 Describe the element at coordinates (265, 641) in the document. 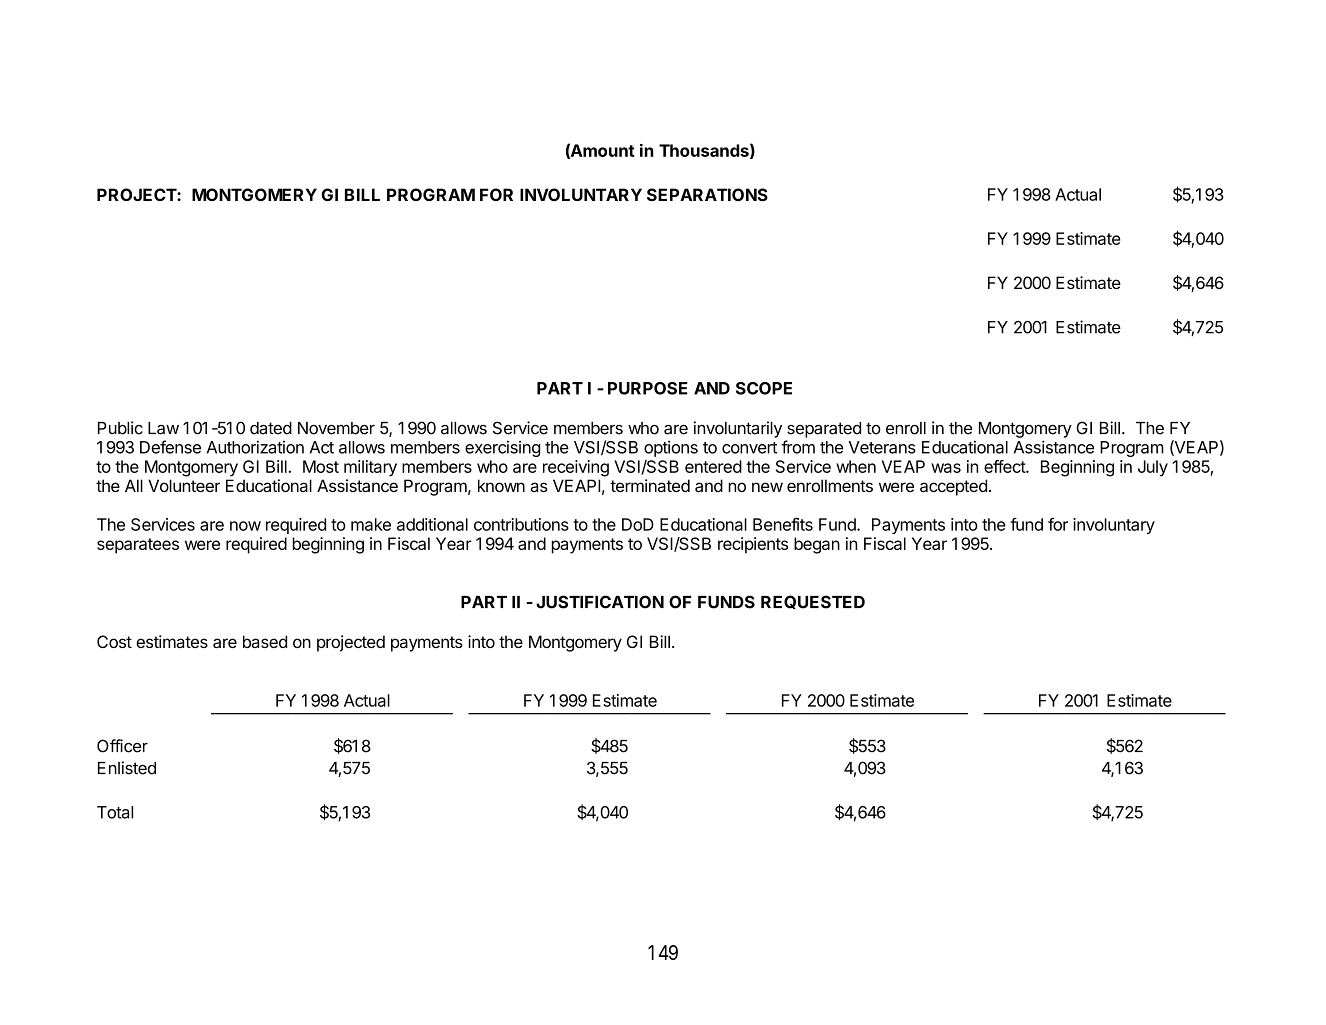

I see `based` at that location.
